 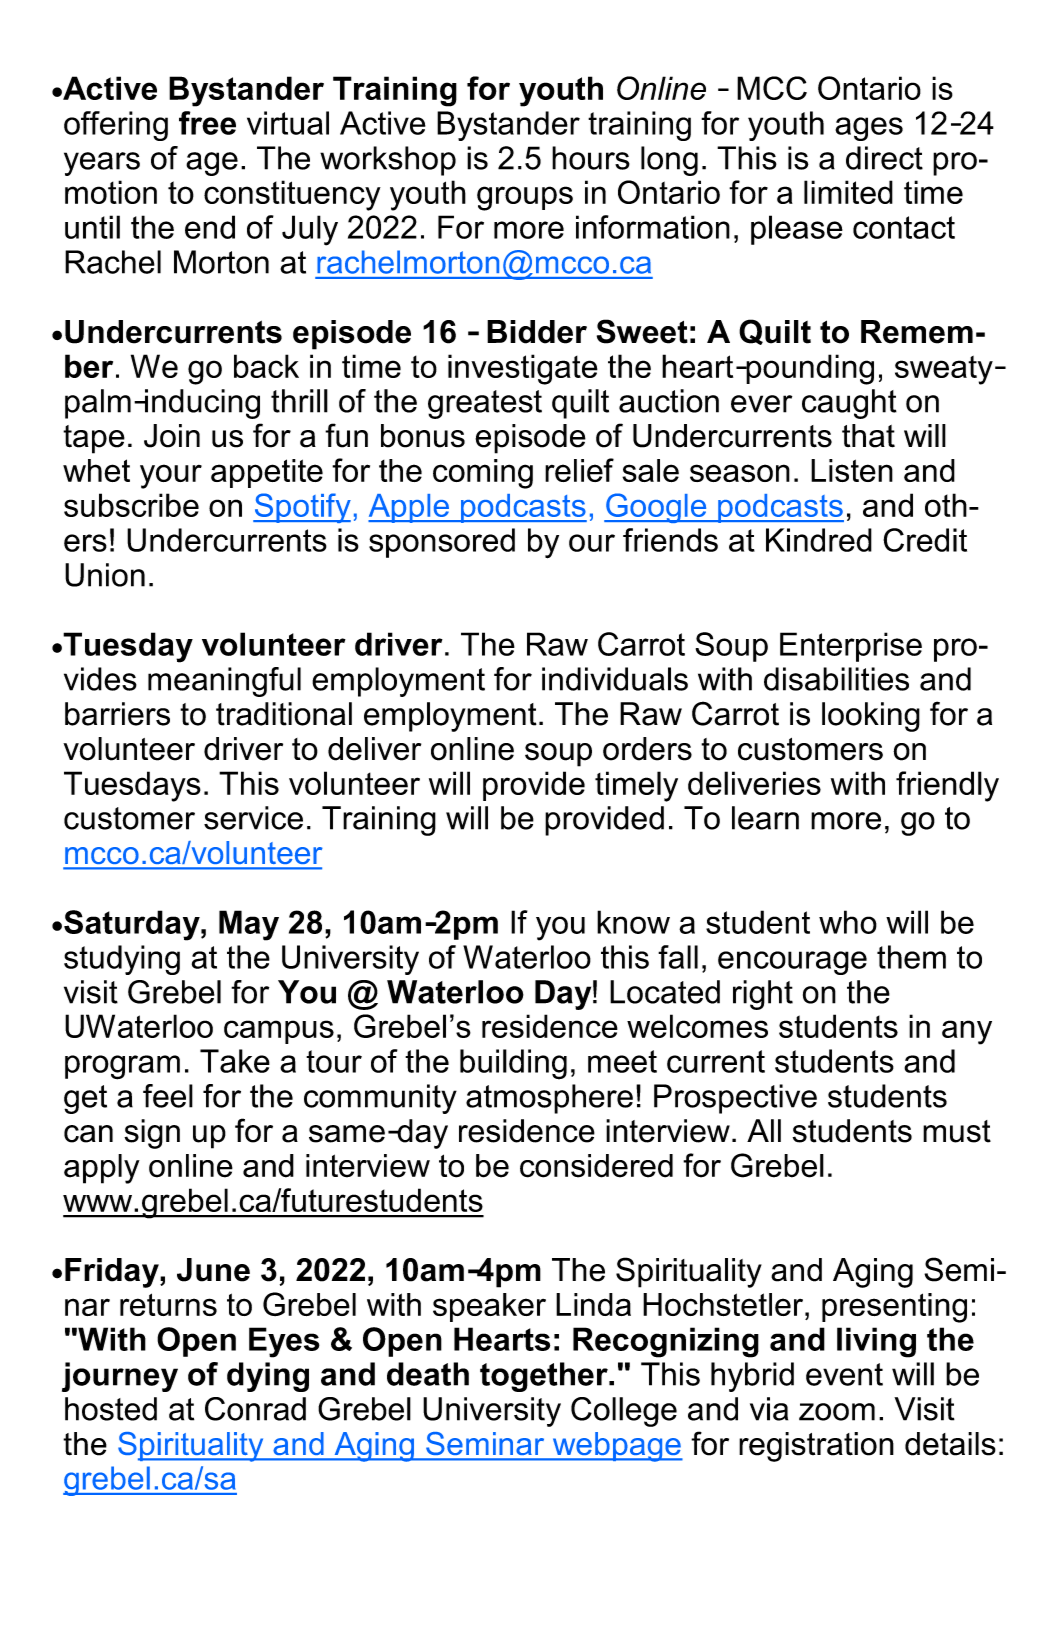 I want to click on friendly, so click(x=947, y=786).
